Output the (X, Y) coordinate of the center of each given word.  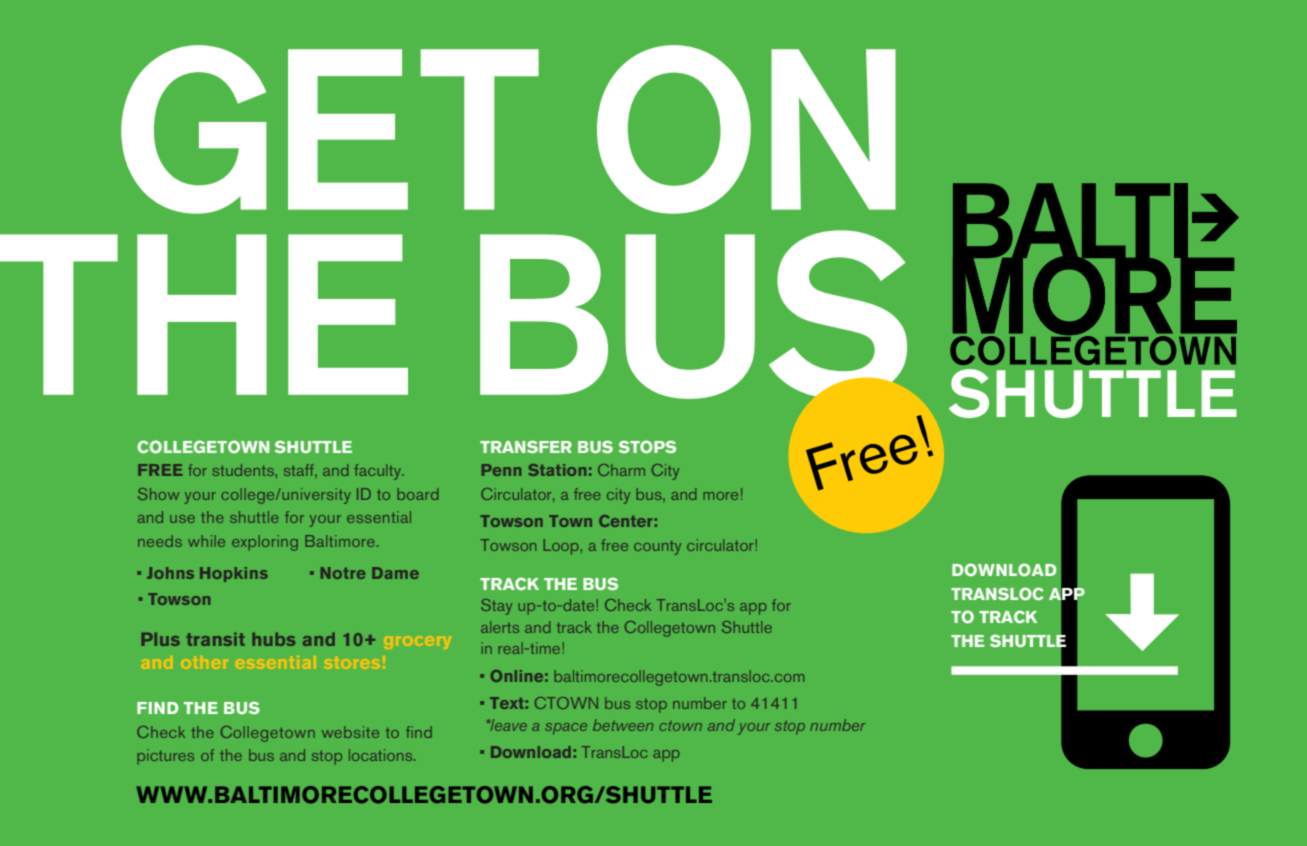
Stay (496, 607)
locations (382, 755)
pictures (166, 757)
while (206, 541)
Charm (621, 470)
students (244, 470)
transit (215, 639)
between (623, 725)
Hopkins (234, 574)
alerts (500, 627)
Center (626, 521)
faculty (379, 472)
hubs (273, 639)
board (418, 494)
